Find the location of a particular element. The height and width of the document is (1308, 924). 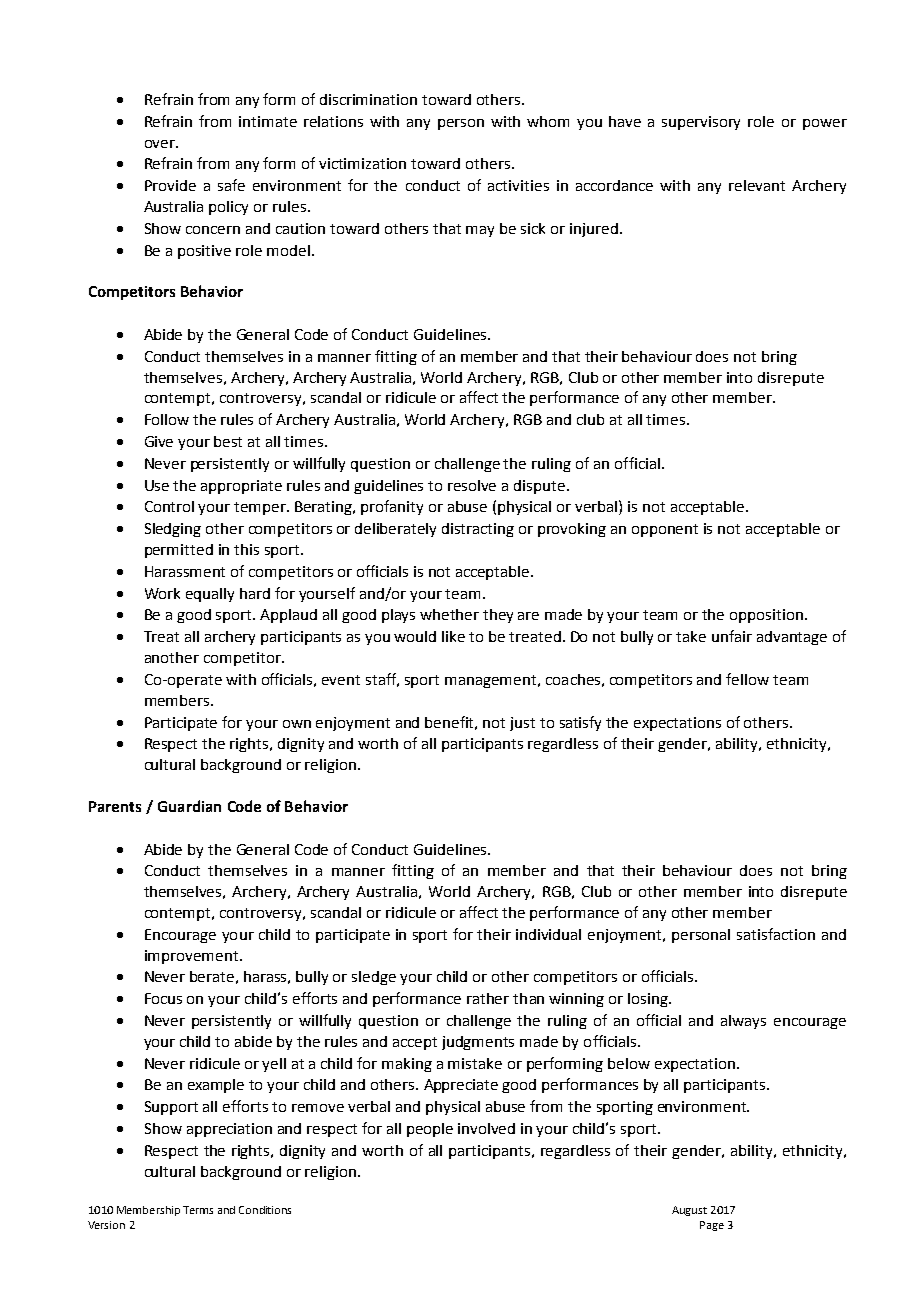

involved is located at coordinates (486, 1128).
